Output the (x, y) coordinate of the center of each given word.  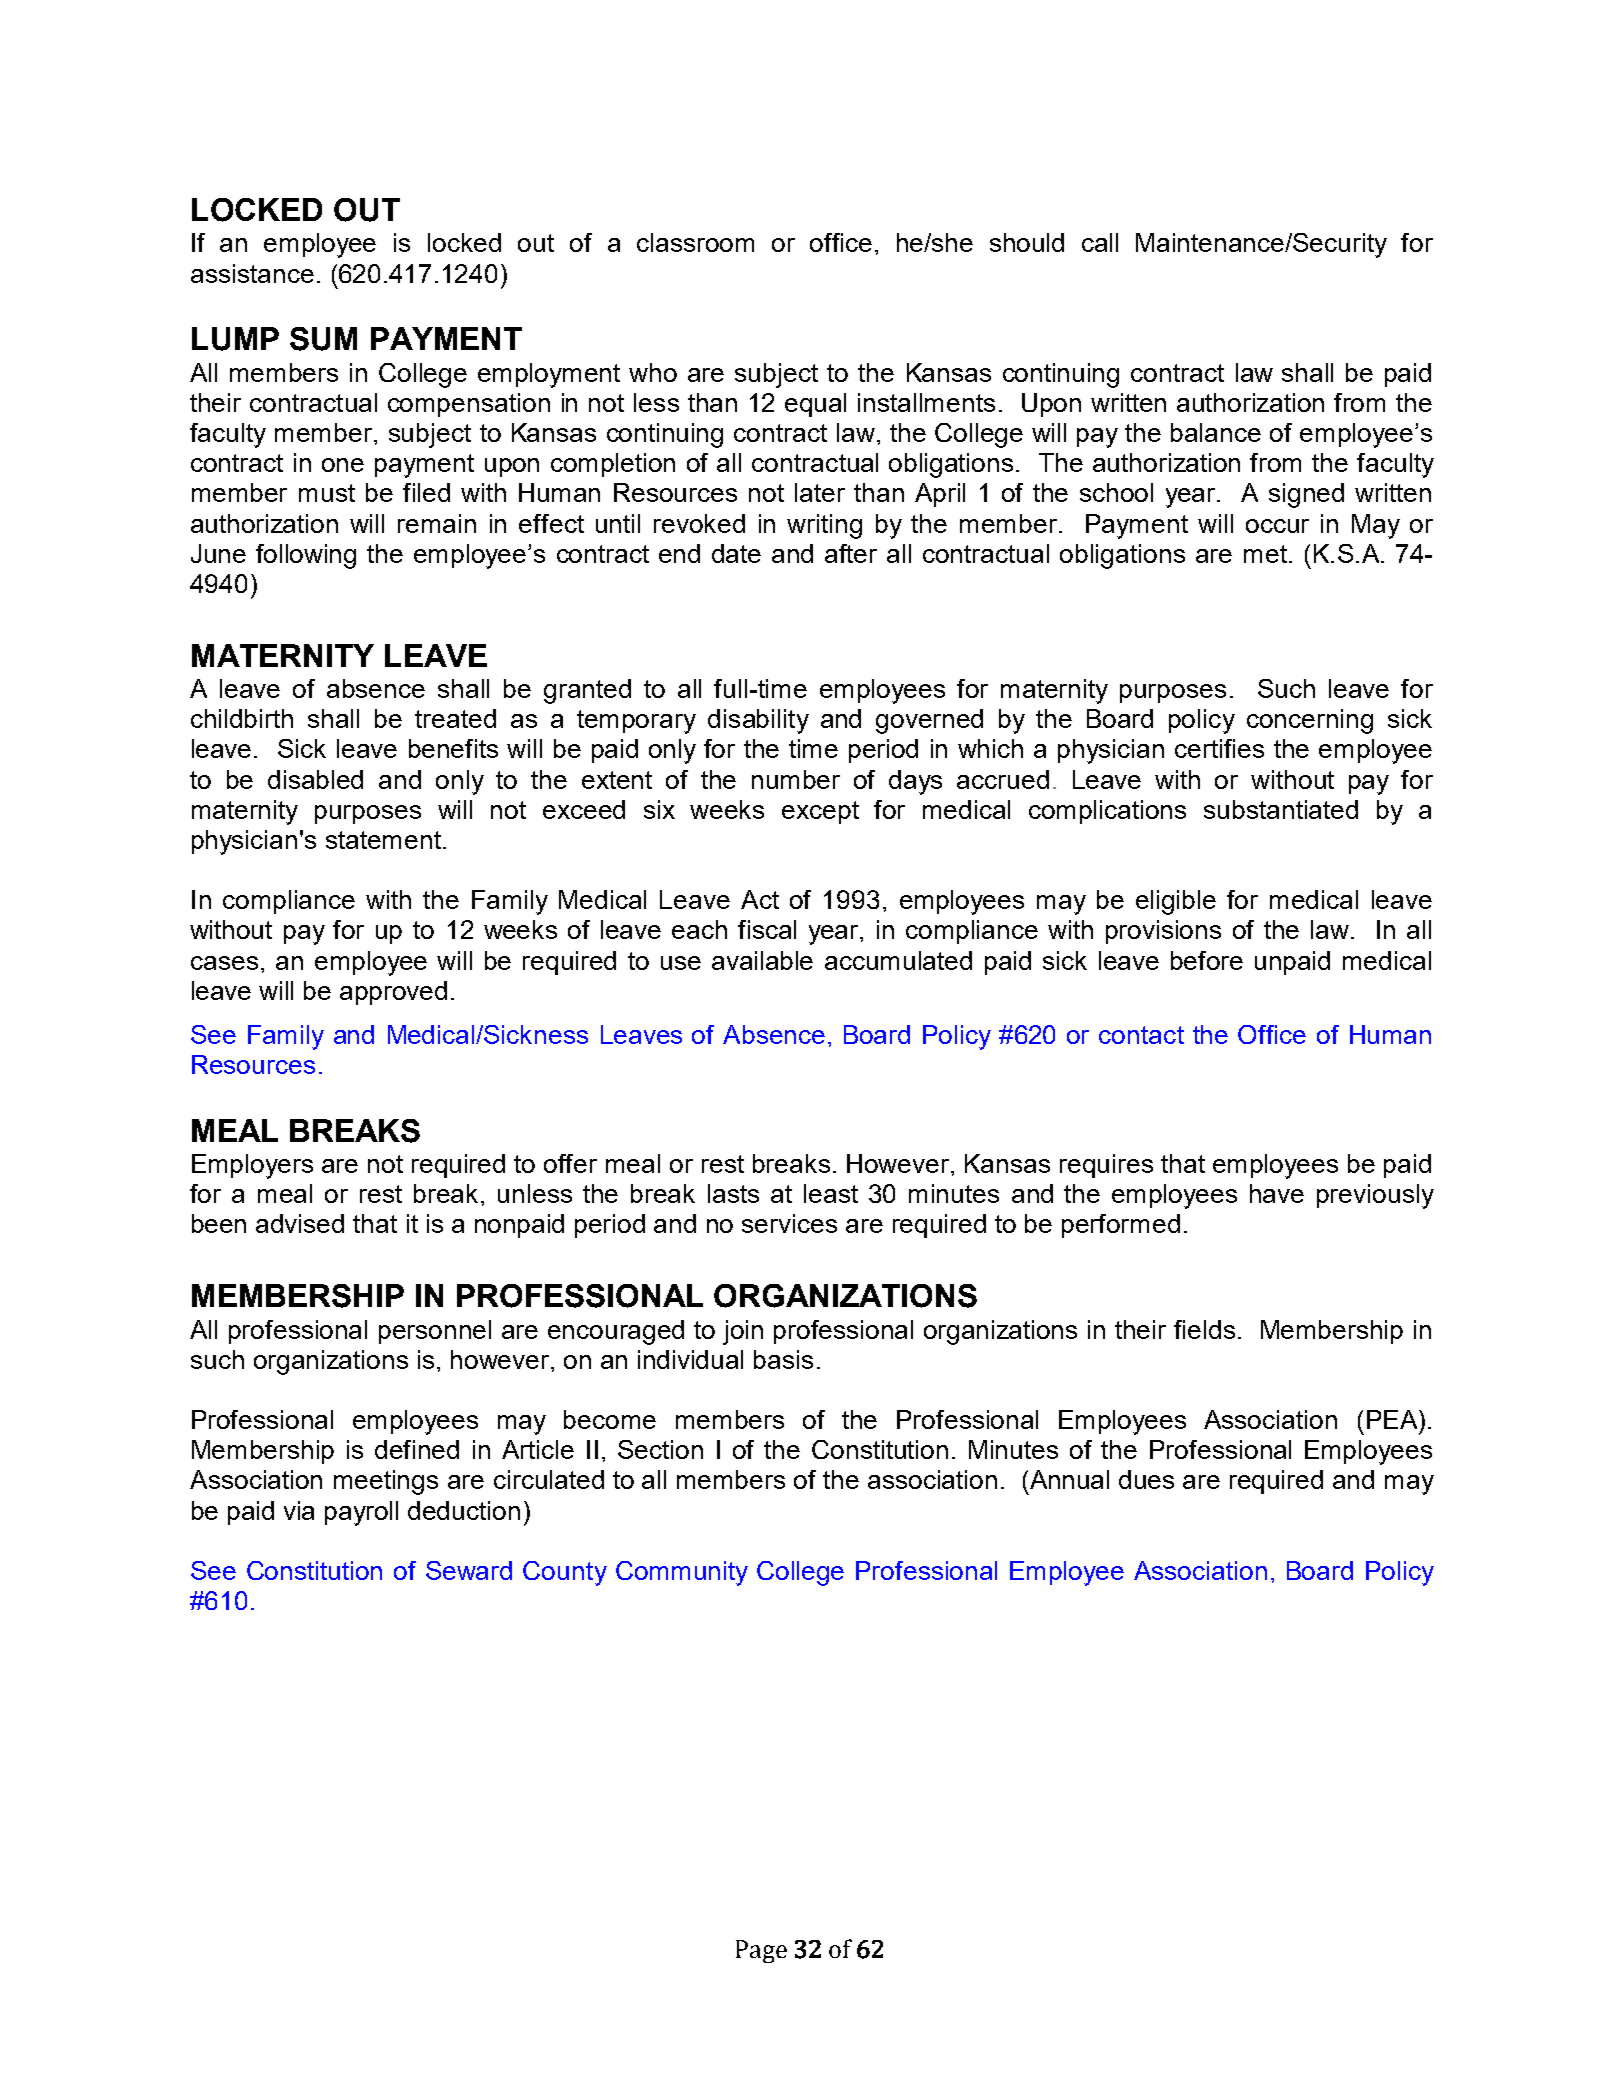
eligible (1176, 902)
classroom (695, 242)
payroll (361, 1513)
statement (385, 840)
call (1100, 242)
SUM (323, 339)
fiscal (767, 929)
